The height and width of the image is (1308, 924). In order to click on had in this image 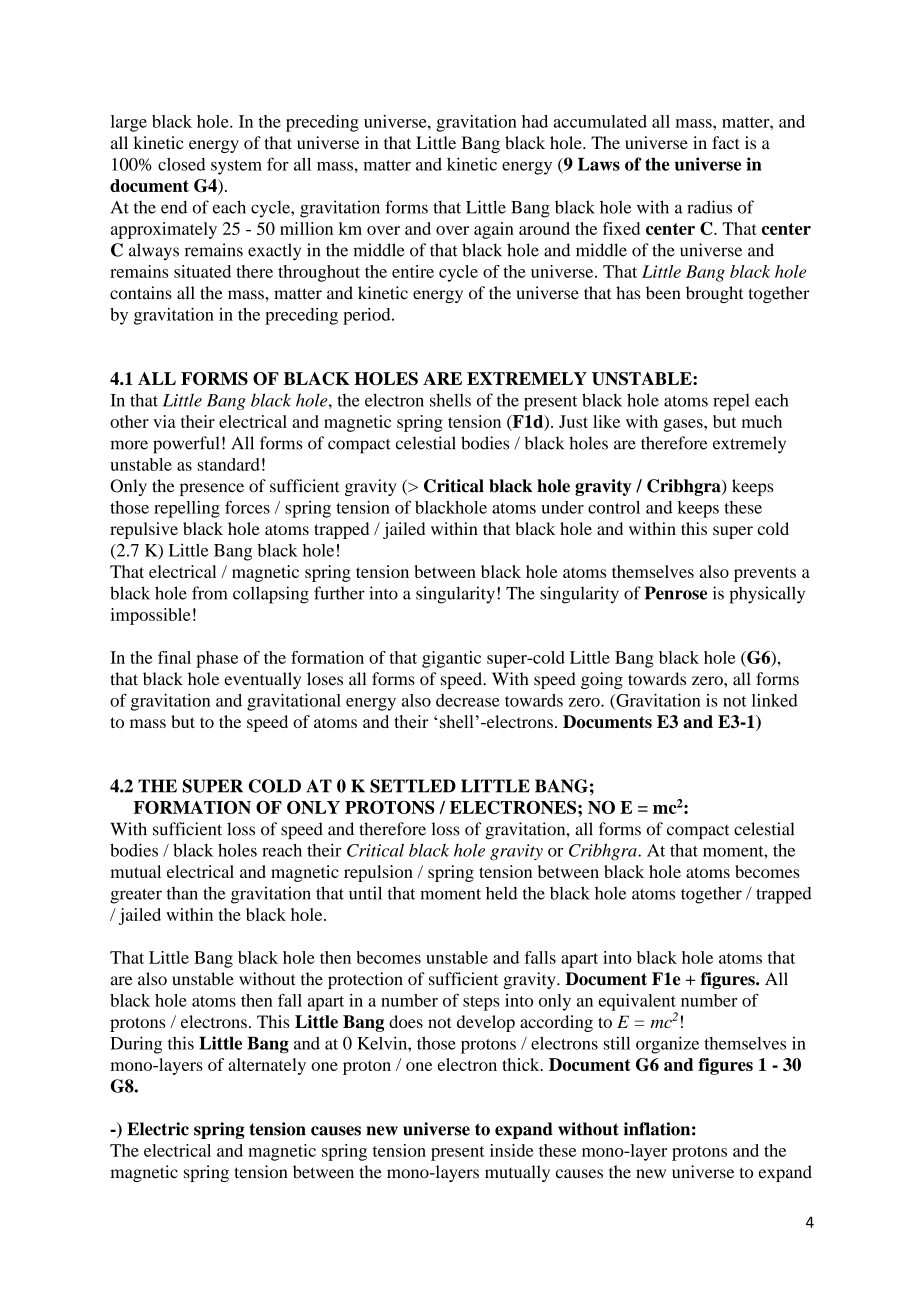, I will do `click(535, 121)`.
